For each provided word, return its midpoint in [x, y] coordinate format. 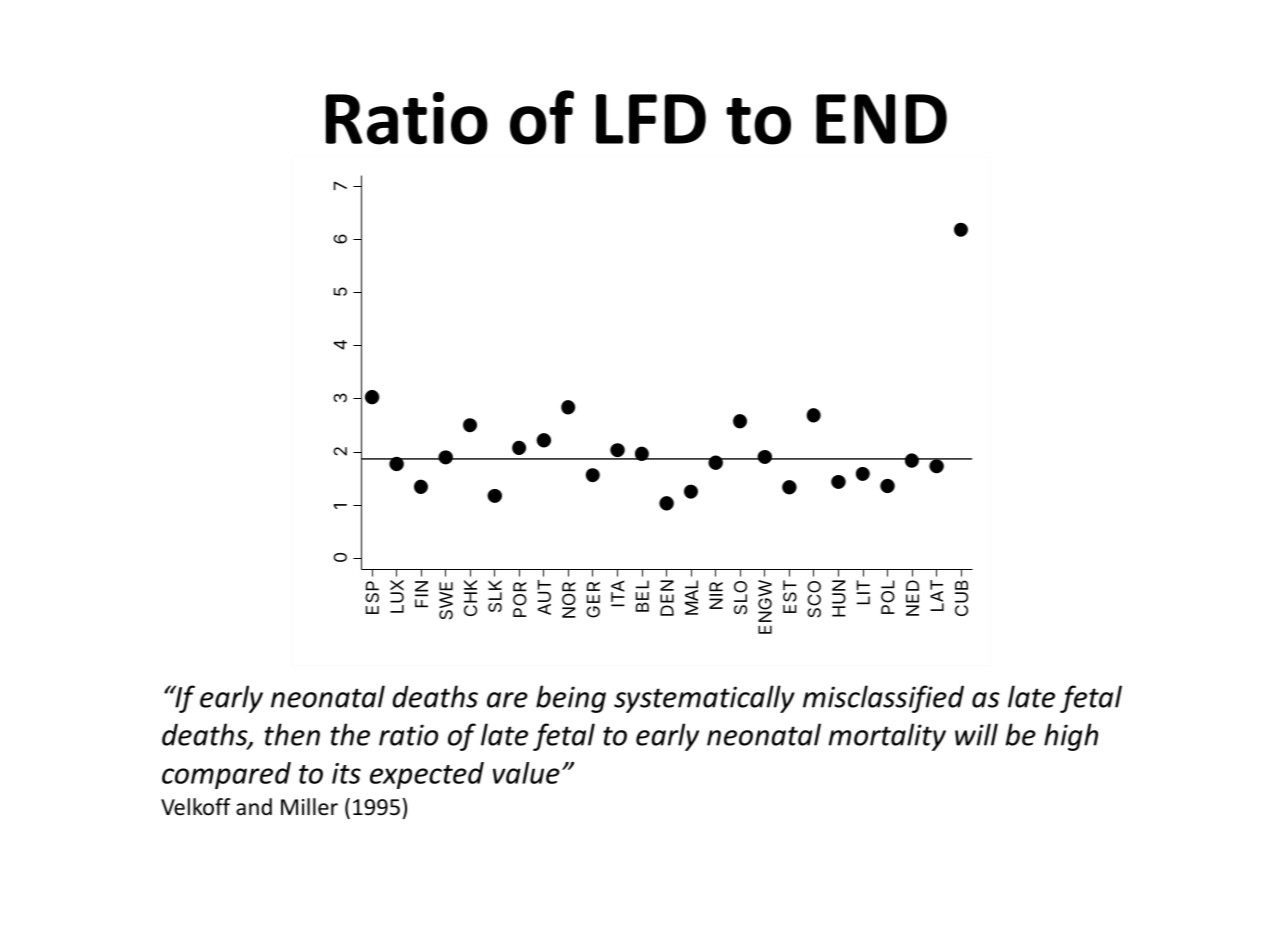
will [976, 734]
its [346, 773]
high [1071, 737]
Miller [309, 807]
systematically [704, 699]
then [292, 734]
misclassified [883, 699]
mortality [887, 737]
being [571, 699]
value [526, 773]
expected [427, 775]
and [254, 807]
